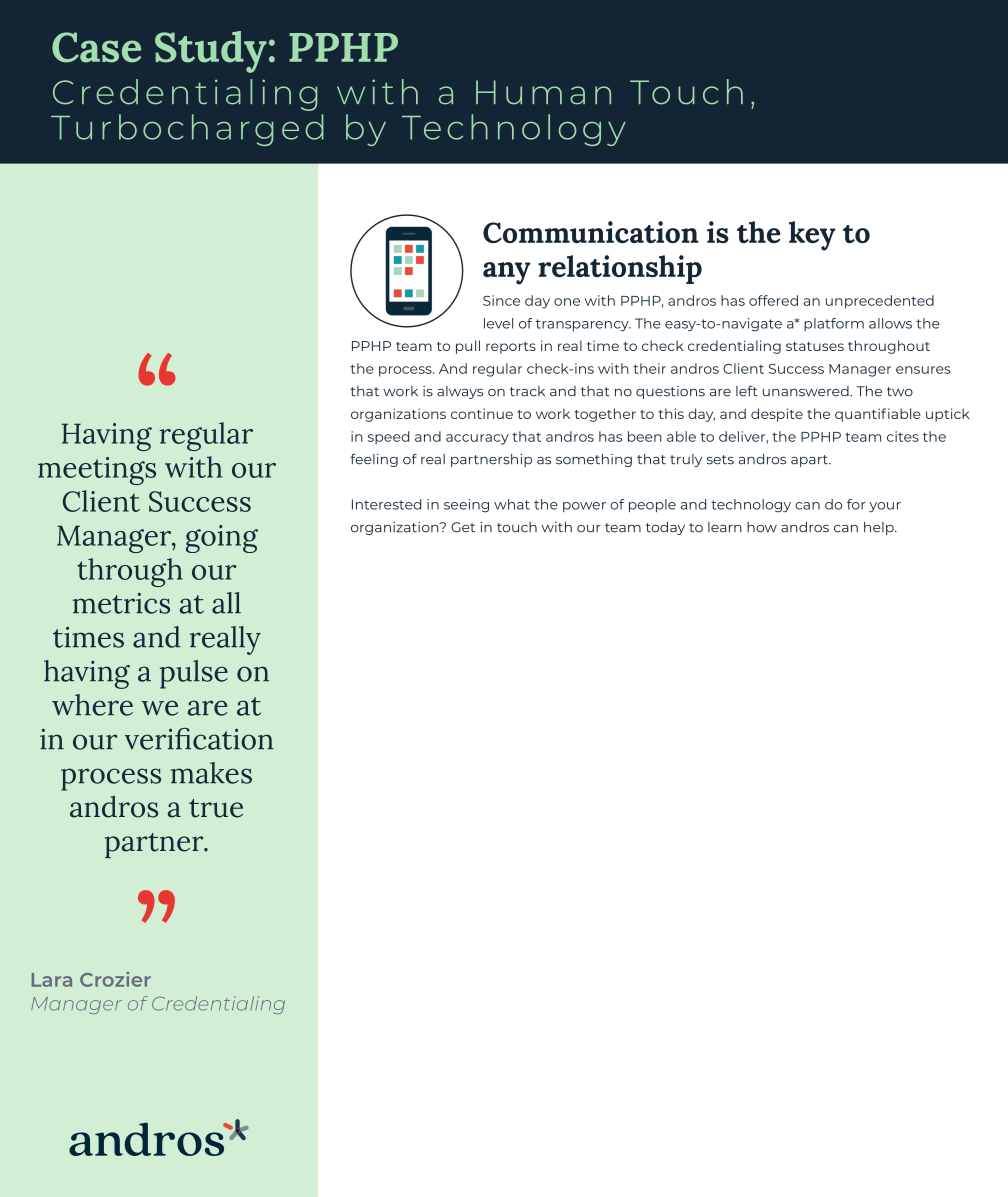 Image resolution: width=1008 pixels, height=1197 pixels. What do you see at coordinates (115, 979) in the screenshot?
I see `Crozier` at bounding box center [115, 979].
